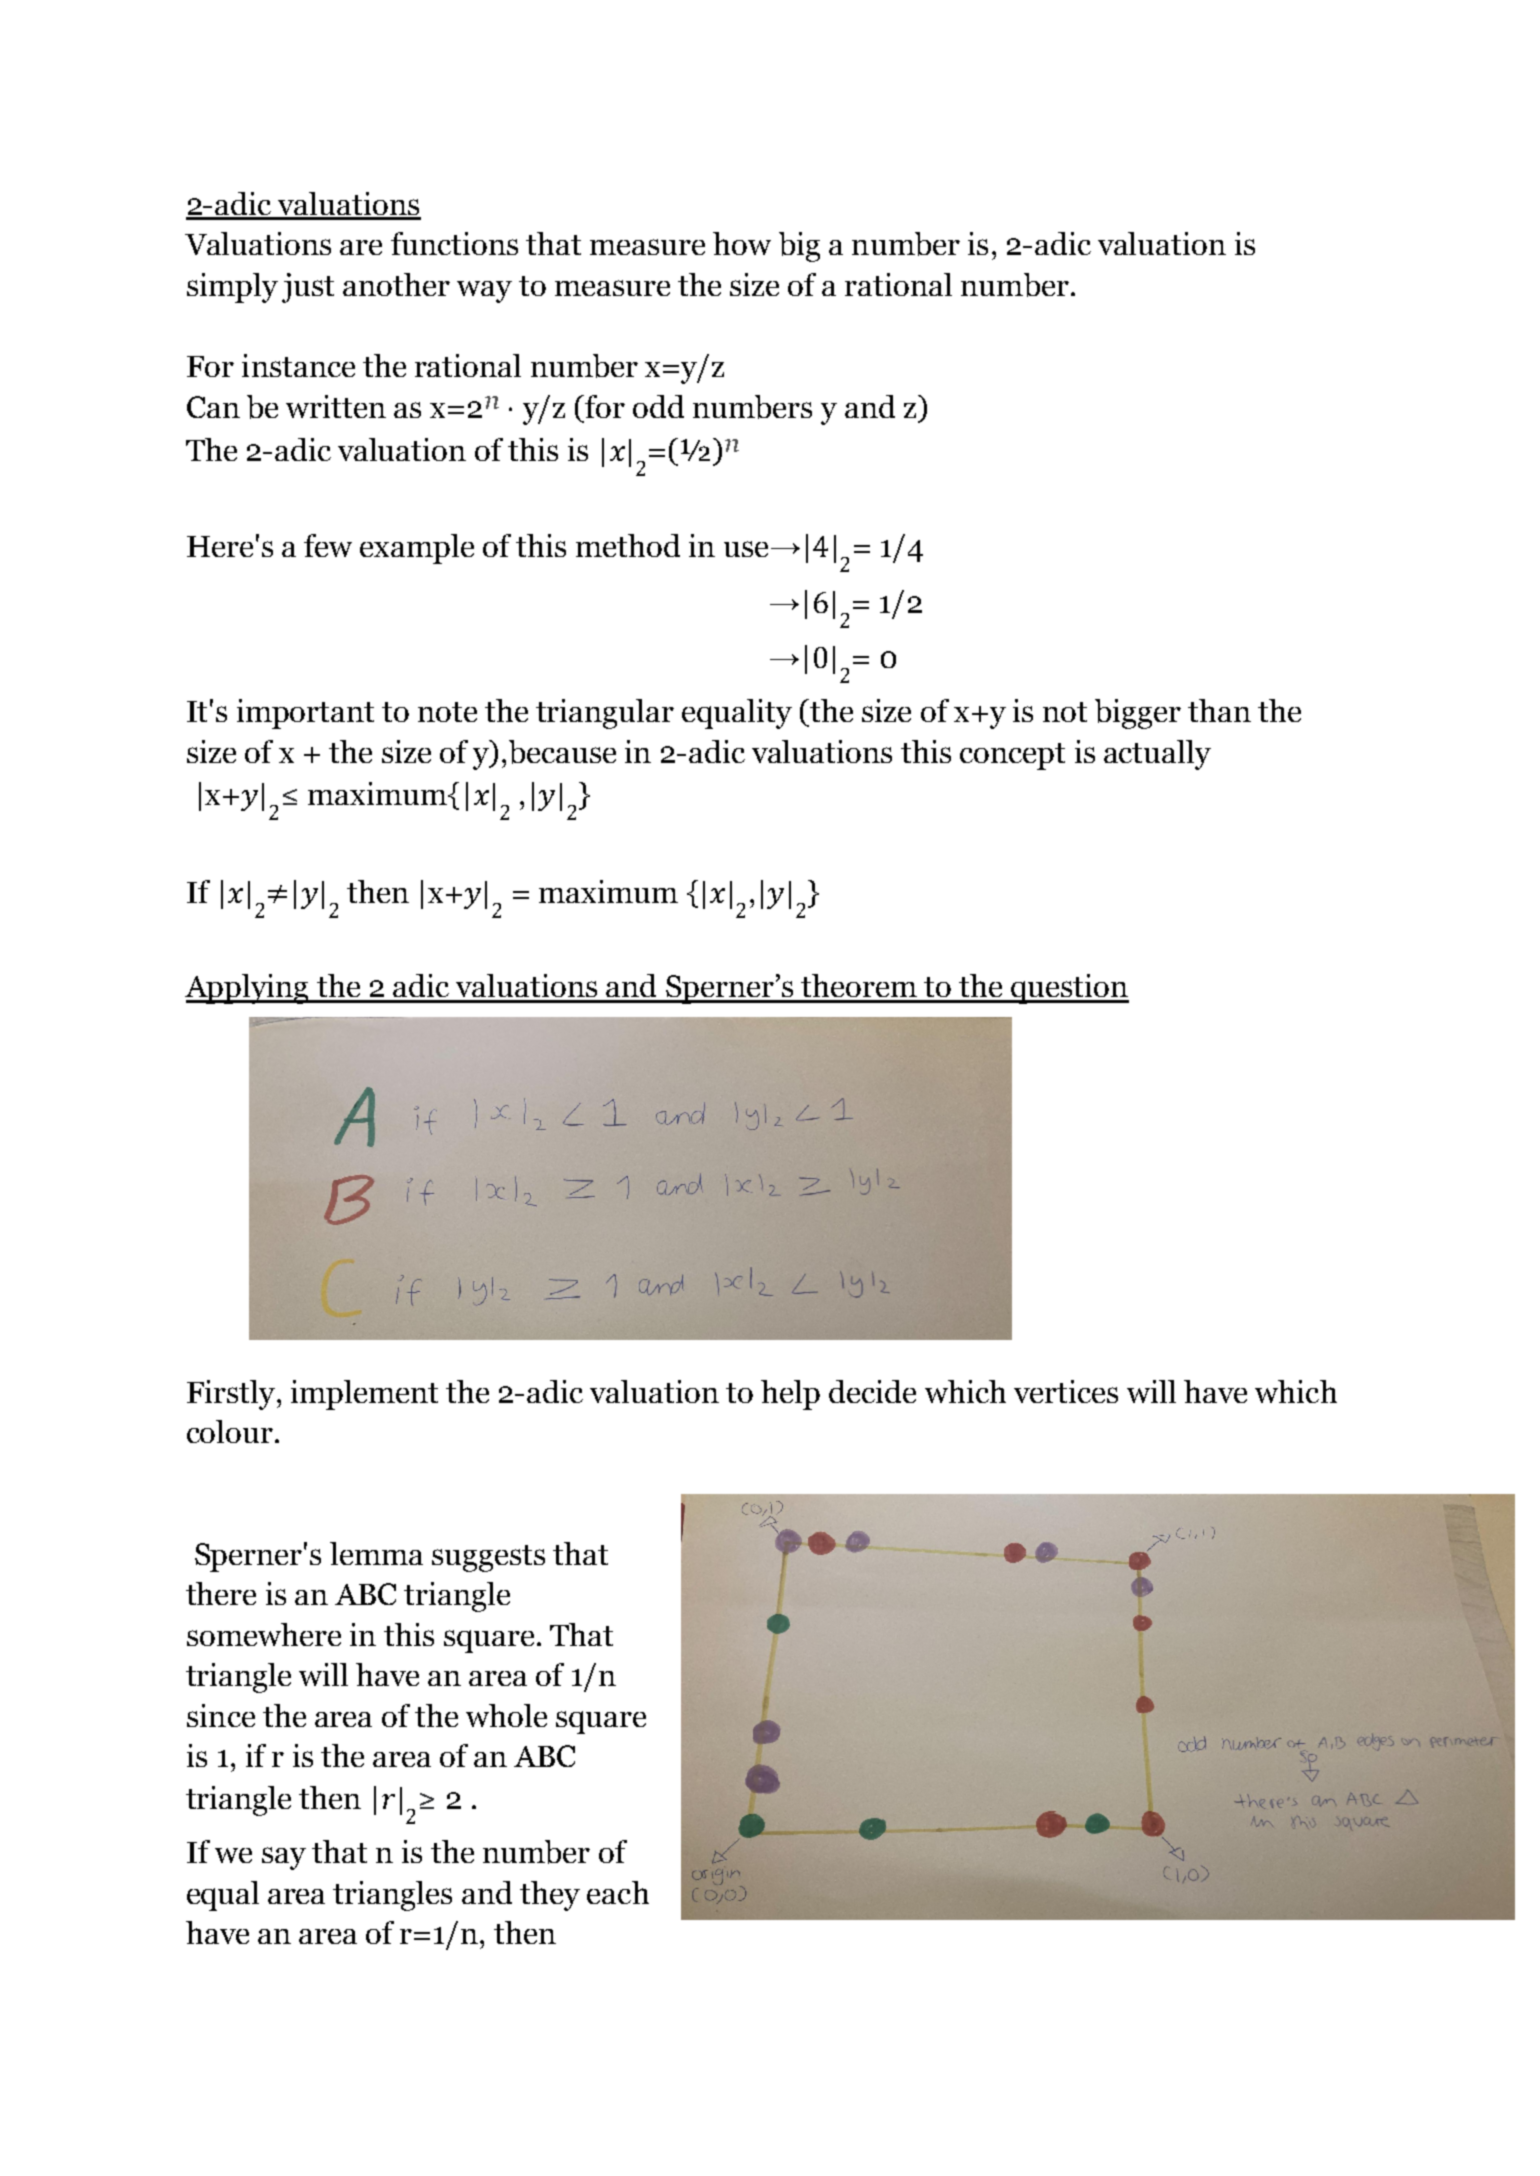 The height and width of the screenshot is (2176, 1540). I want to click on say, so click(284, 1858).
